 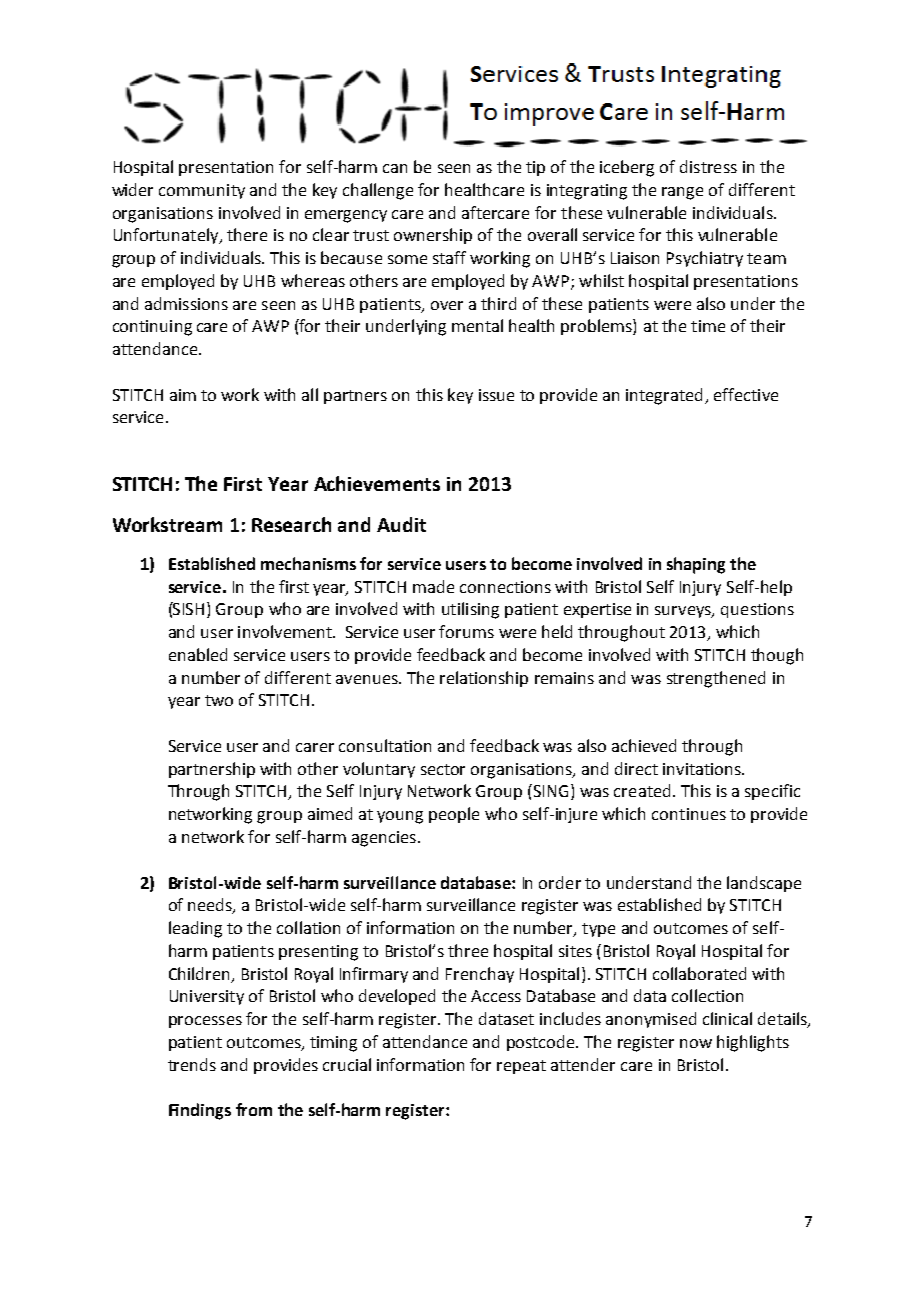 What do you see at coordinates (496, 395) in the image?
I see `issue` at bounding box center [496, 395].
